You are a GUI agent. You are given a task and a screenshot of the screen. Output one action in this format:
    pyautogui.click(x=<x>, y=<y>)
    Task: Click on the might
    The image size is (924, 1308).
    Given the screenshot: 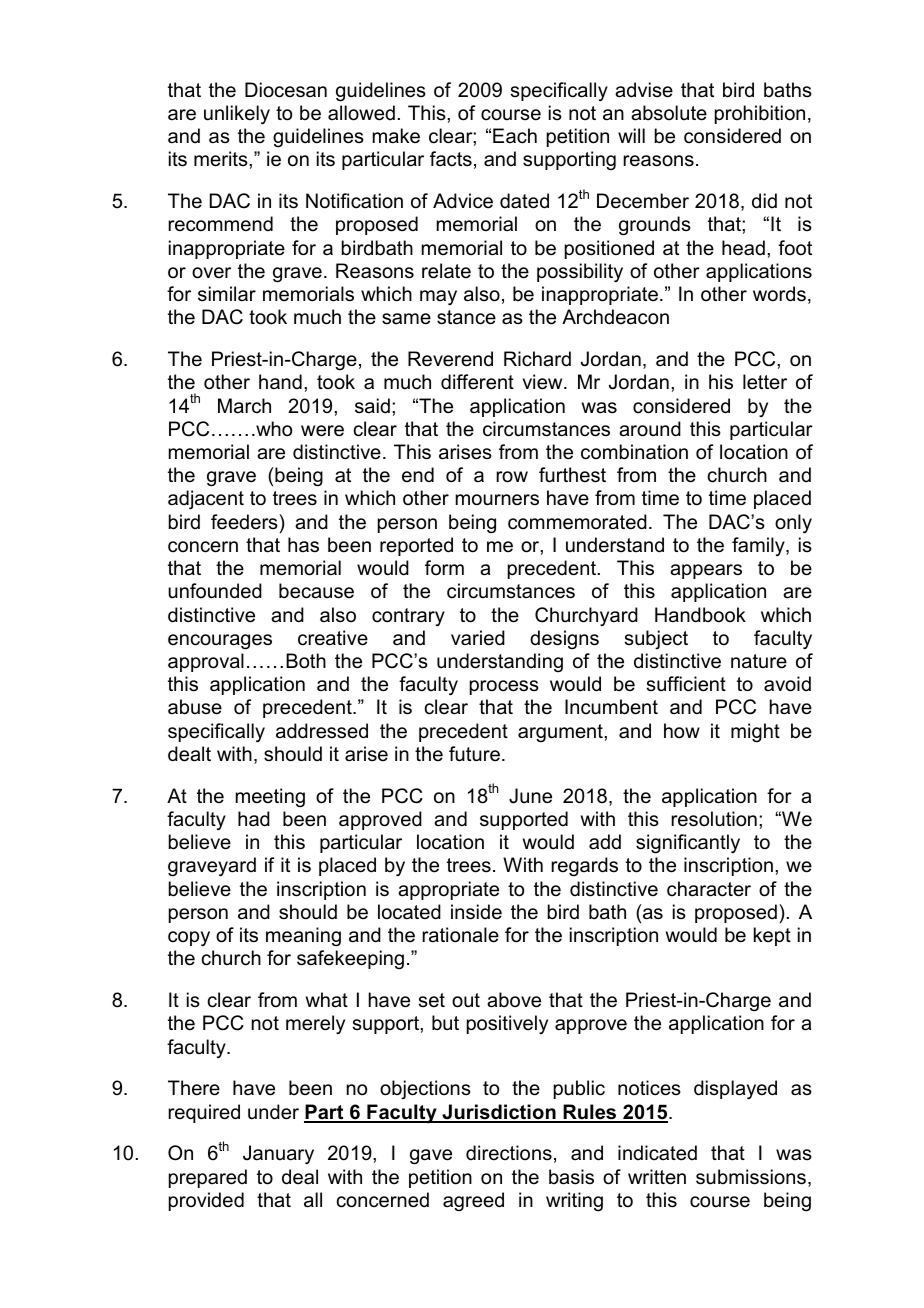 What is the action you would take?
    pyautogui.click(x=755, y=733)
